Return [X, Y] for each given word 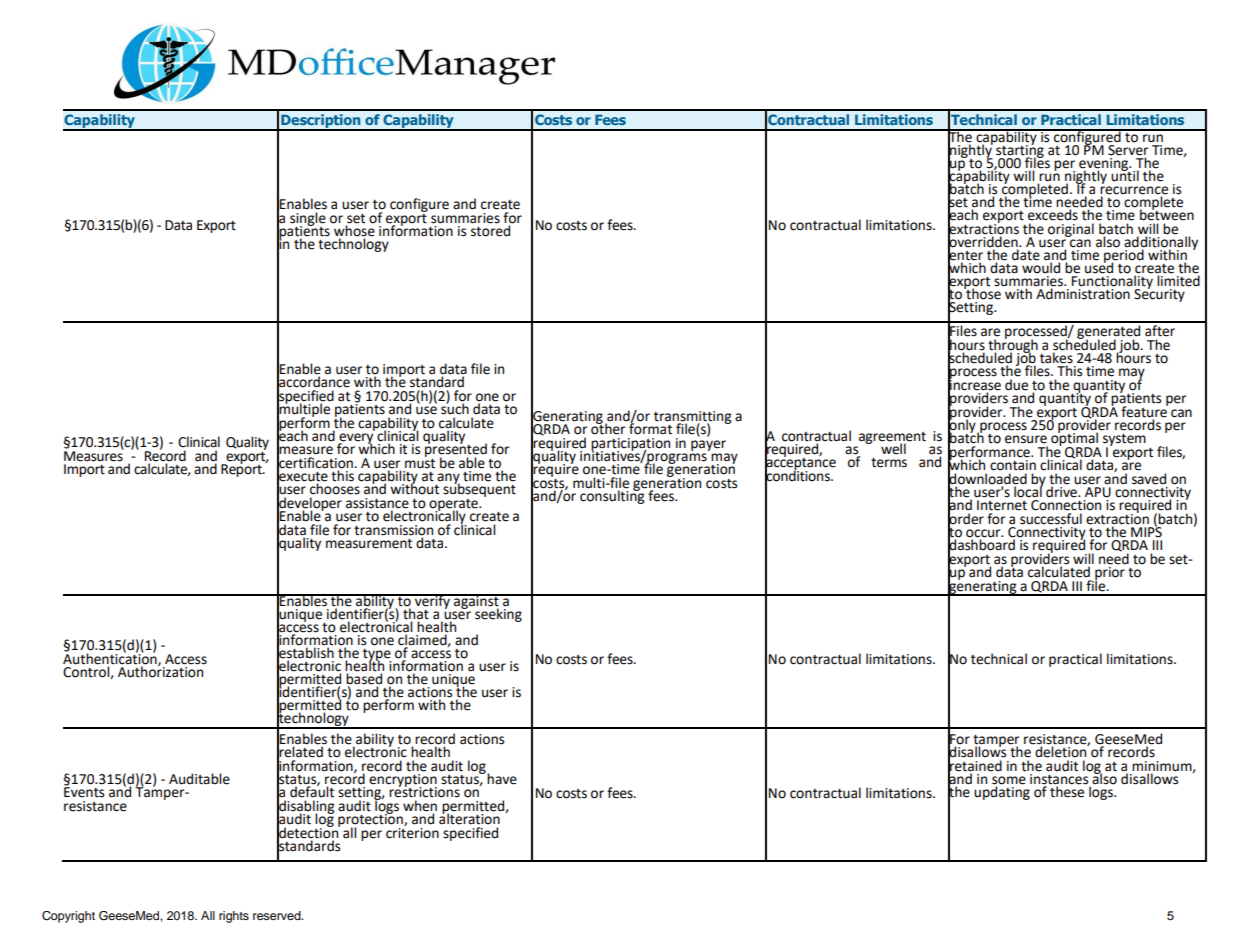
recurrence [1134, 191]
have [502, 779]
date [1027, 254]
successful [1051, 519]
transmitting [693, 418]
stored [492, 230]
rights [234, 917]
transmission [393, 530]
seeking [498, 614]
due [1016, 385]
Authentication [111, 658]
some [1009, 781]
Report [242, 469]
